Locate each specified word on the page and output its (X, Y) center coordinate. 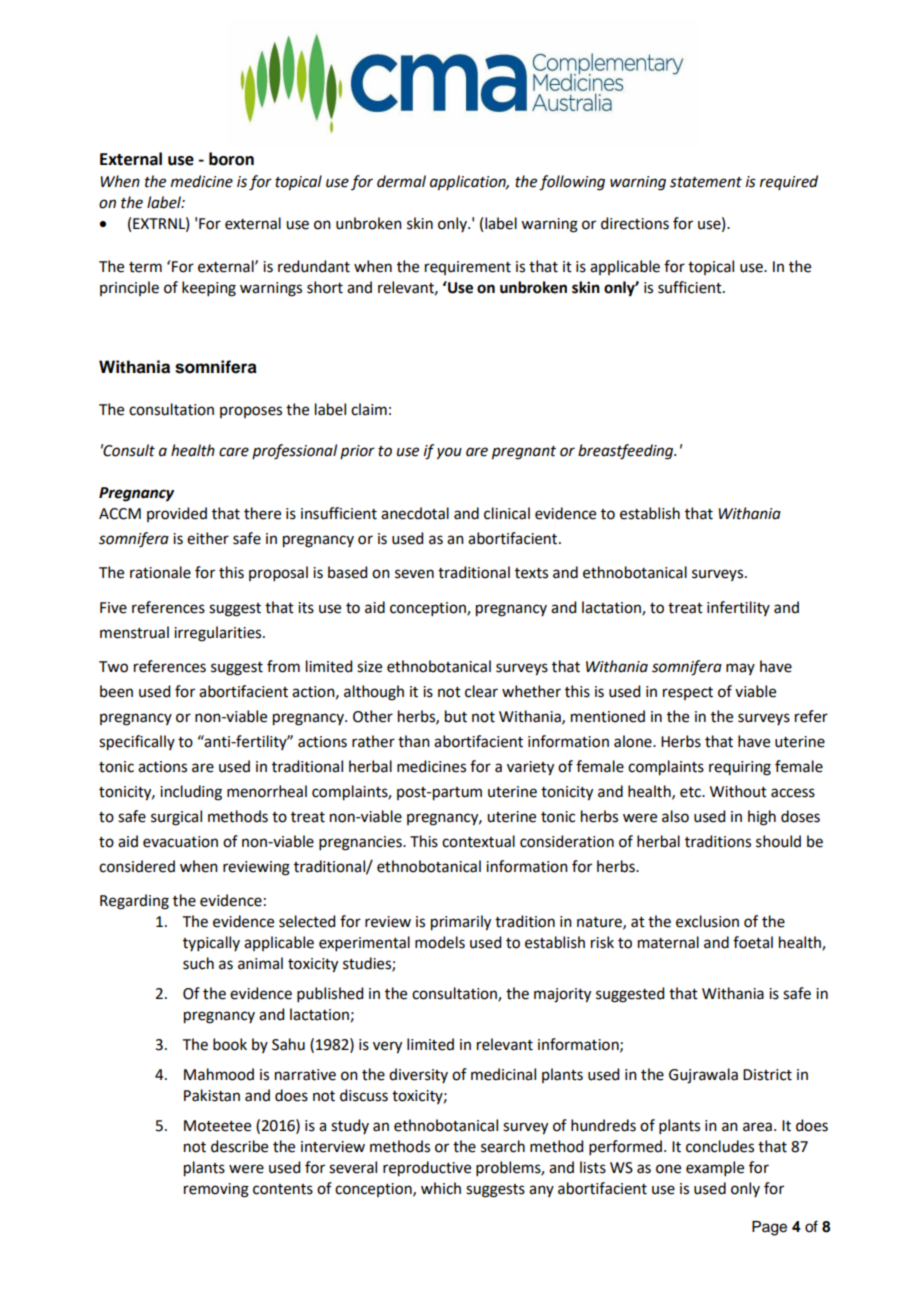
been (116, 691)
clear (481, 691)
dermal (401, 181)
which (441, 1188)
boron (231, 159)
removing (216, 1190)
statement (706, 182)
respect (688, 693)
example (715, 1168)
